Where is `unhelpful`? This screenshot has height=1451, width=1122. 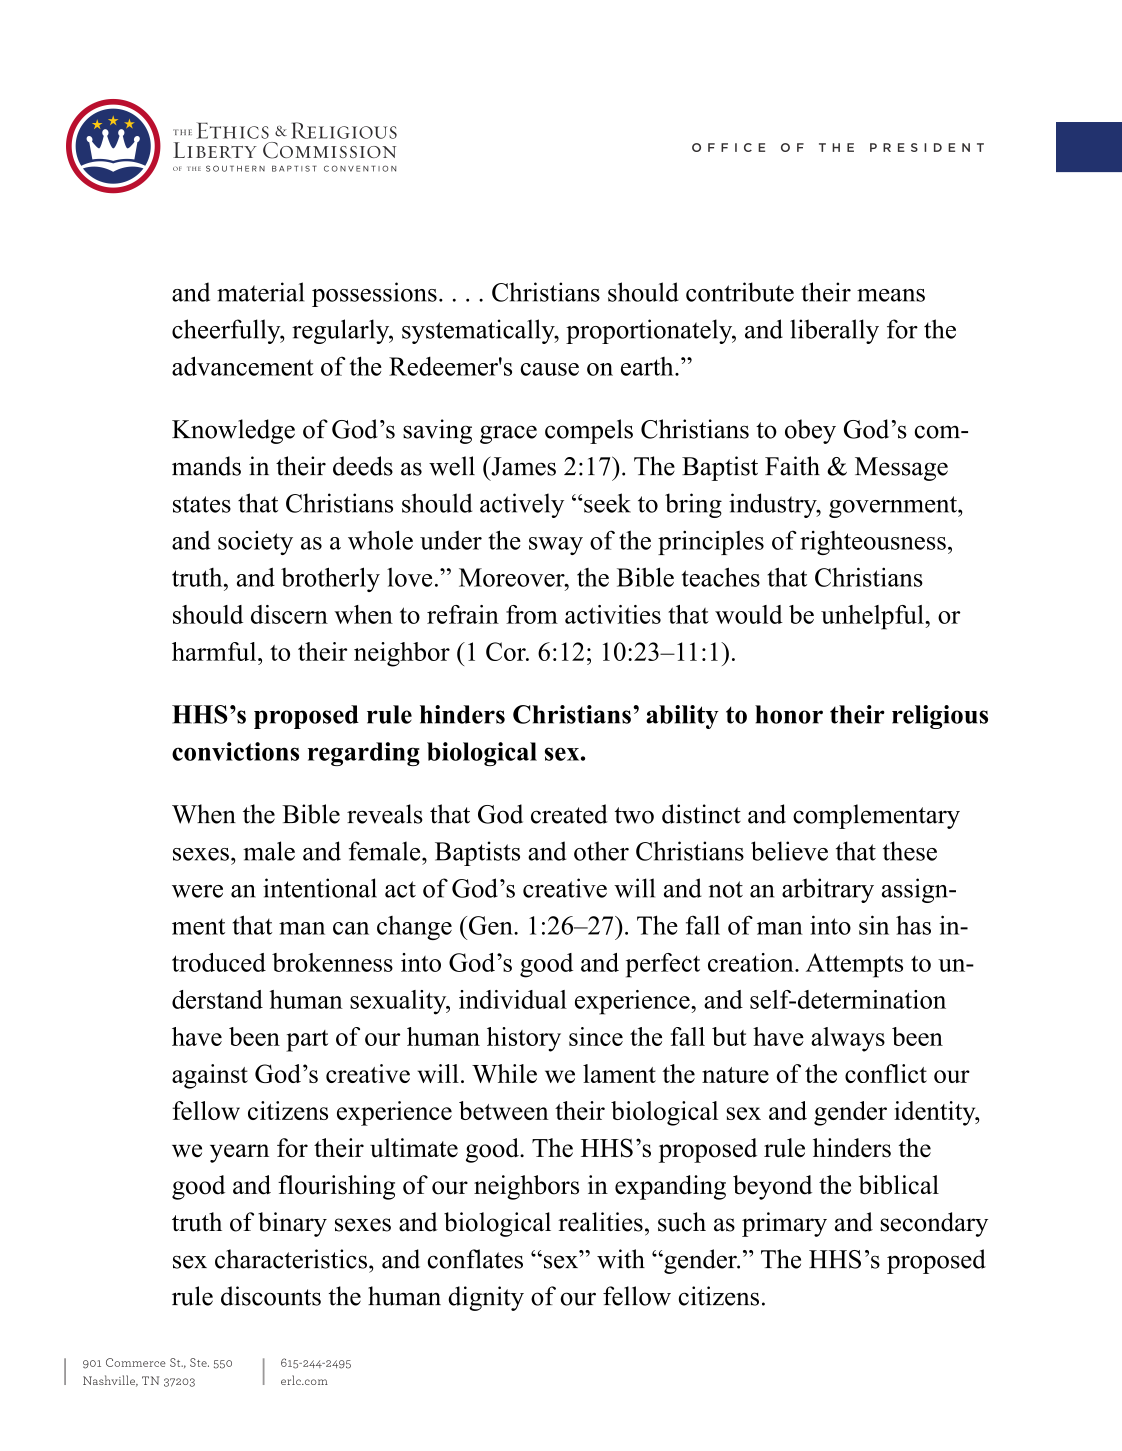 unhelpful is located at coordinates (873, 617).
